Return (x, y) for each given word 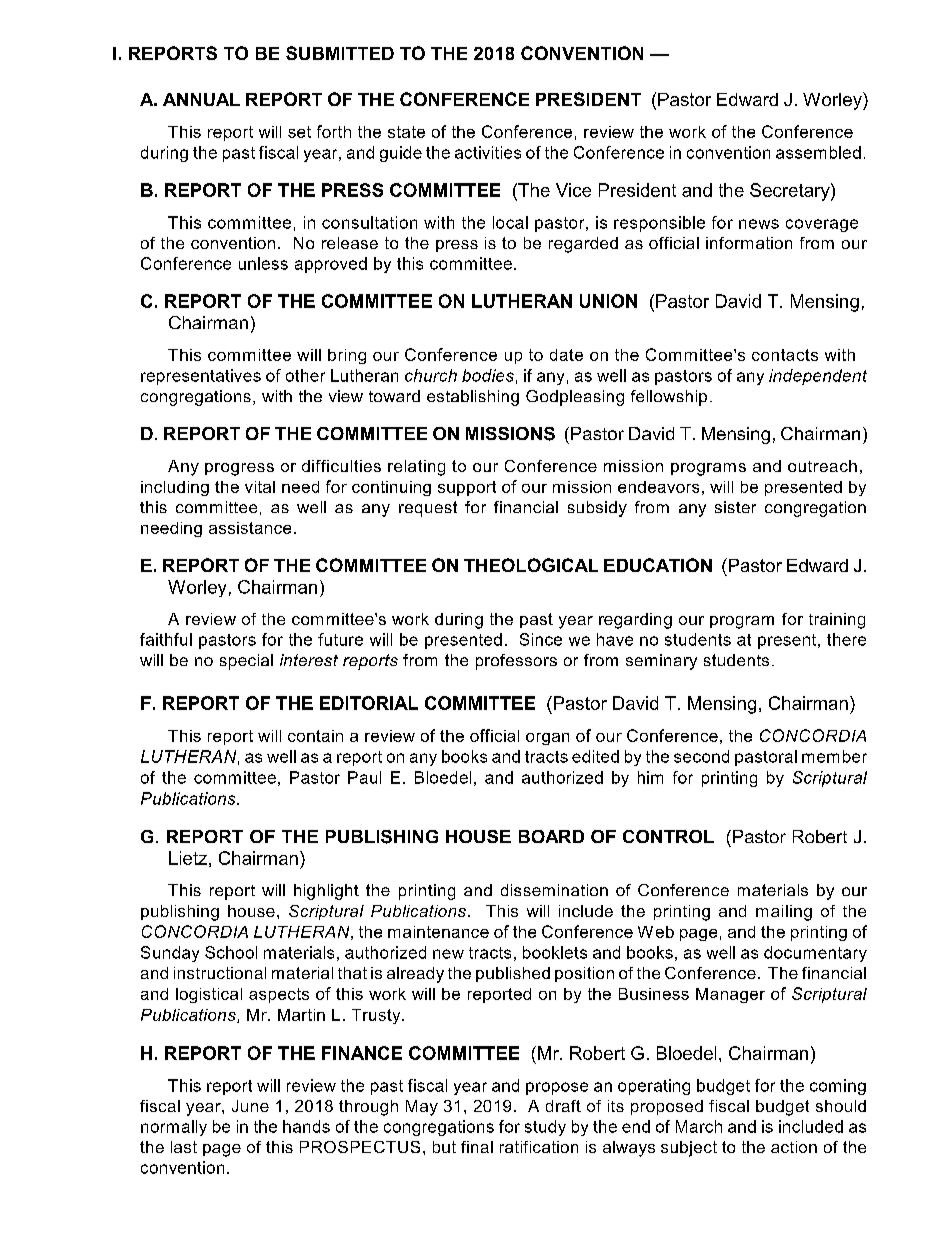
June (250, 1106)
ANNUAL (201, 99)
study (545, 1128)
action (794, 1147)
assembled (818, 152)
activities (488, 152)
